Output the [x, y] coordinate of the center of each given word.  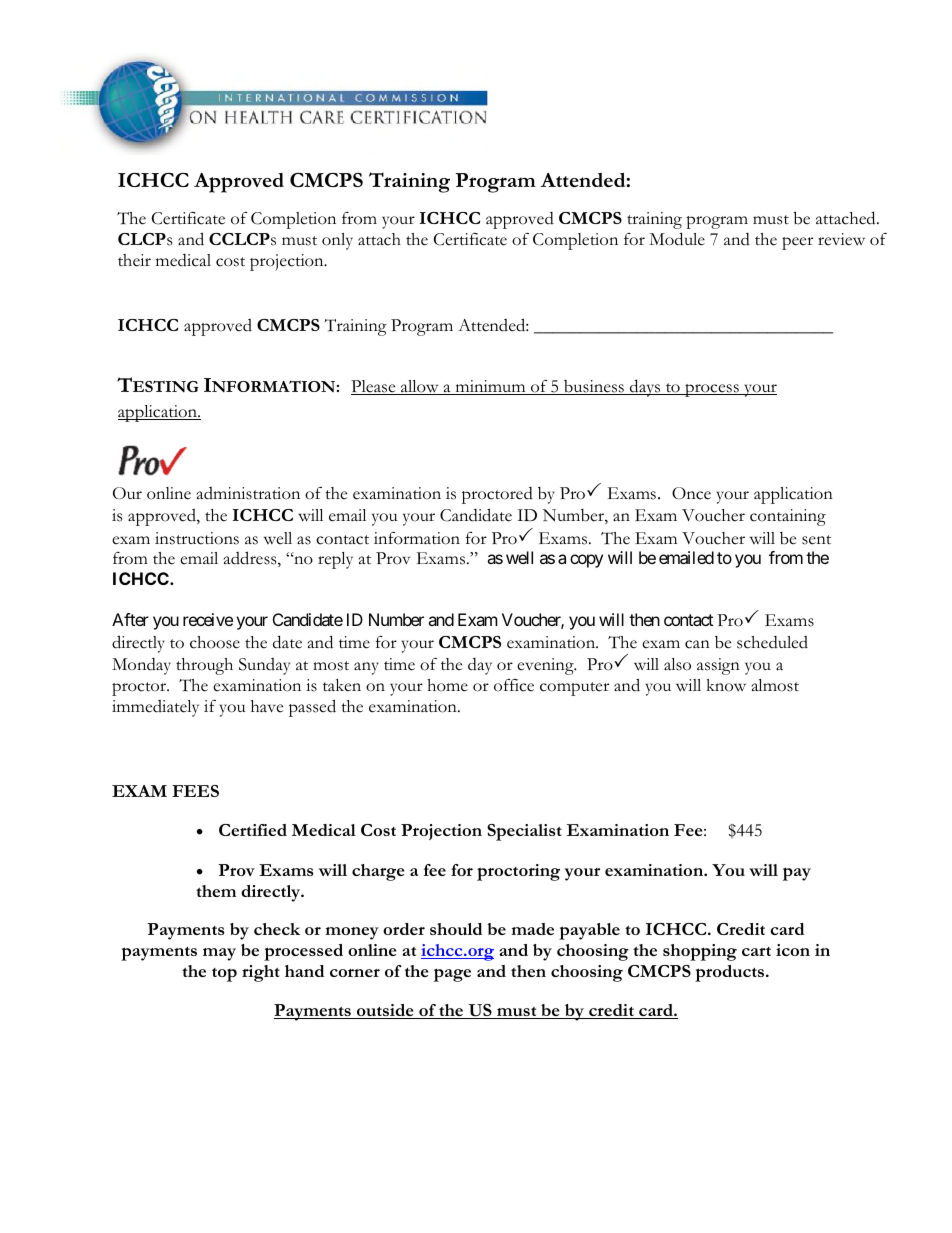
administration [248, 493]
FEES [195, 791]
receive [208, 619]
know [726, 685]
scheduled [772, 642]
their [134, 260]
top [224, 975]
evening [546, 666]
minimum [490, 387]
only [337, 241]
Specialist [524, 832]
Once [691, 493]
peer [797, 243]
